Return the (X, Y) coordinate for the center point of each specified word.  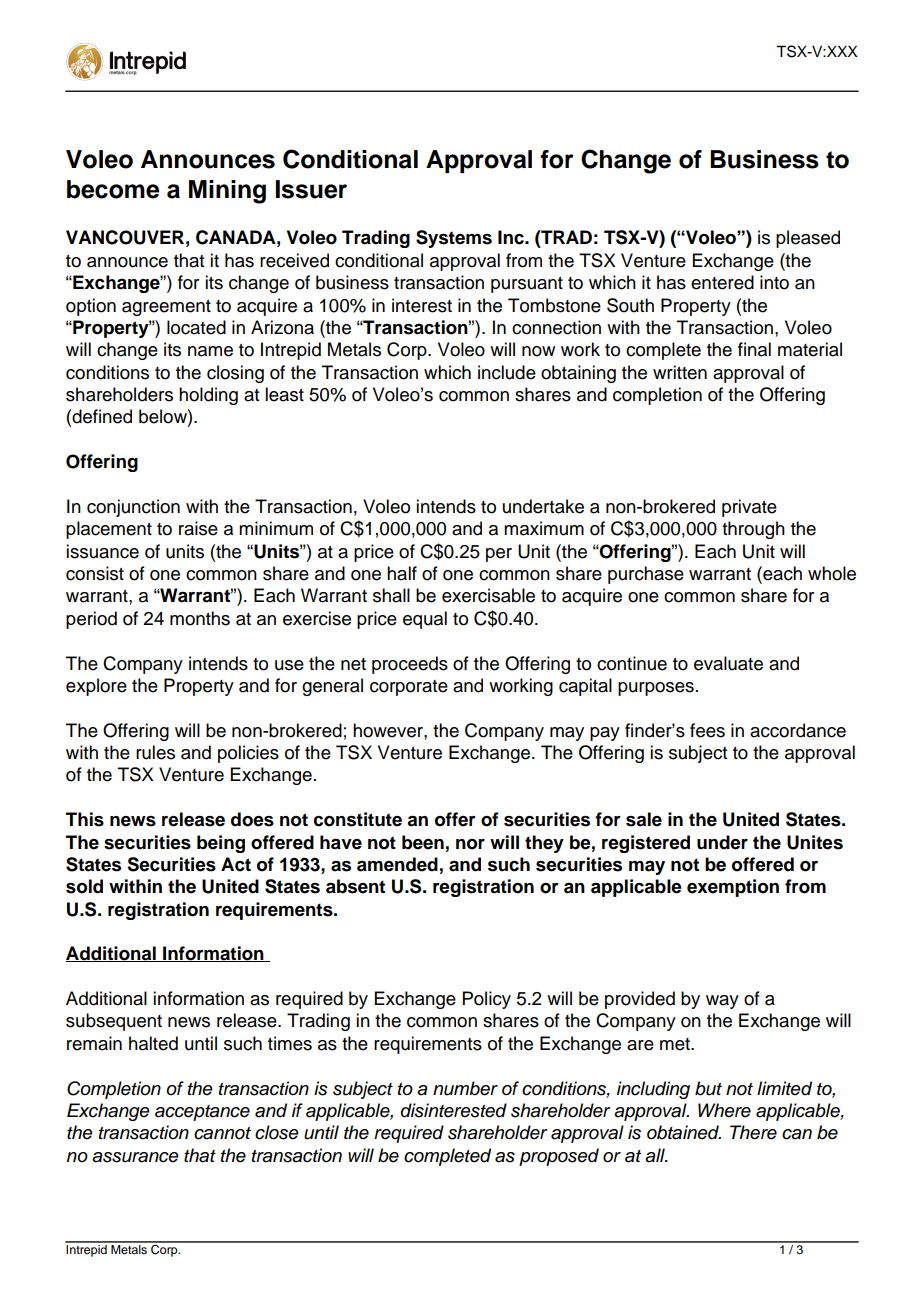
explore (96, 687)
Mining (227, 192)
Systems (454, 239)
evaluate (728, 663)
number (465, 1088)
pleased (808, 239)
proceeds (410, 665)
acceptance (202, 1113)
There (753, 1132)
